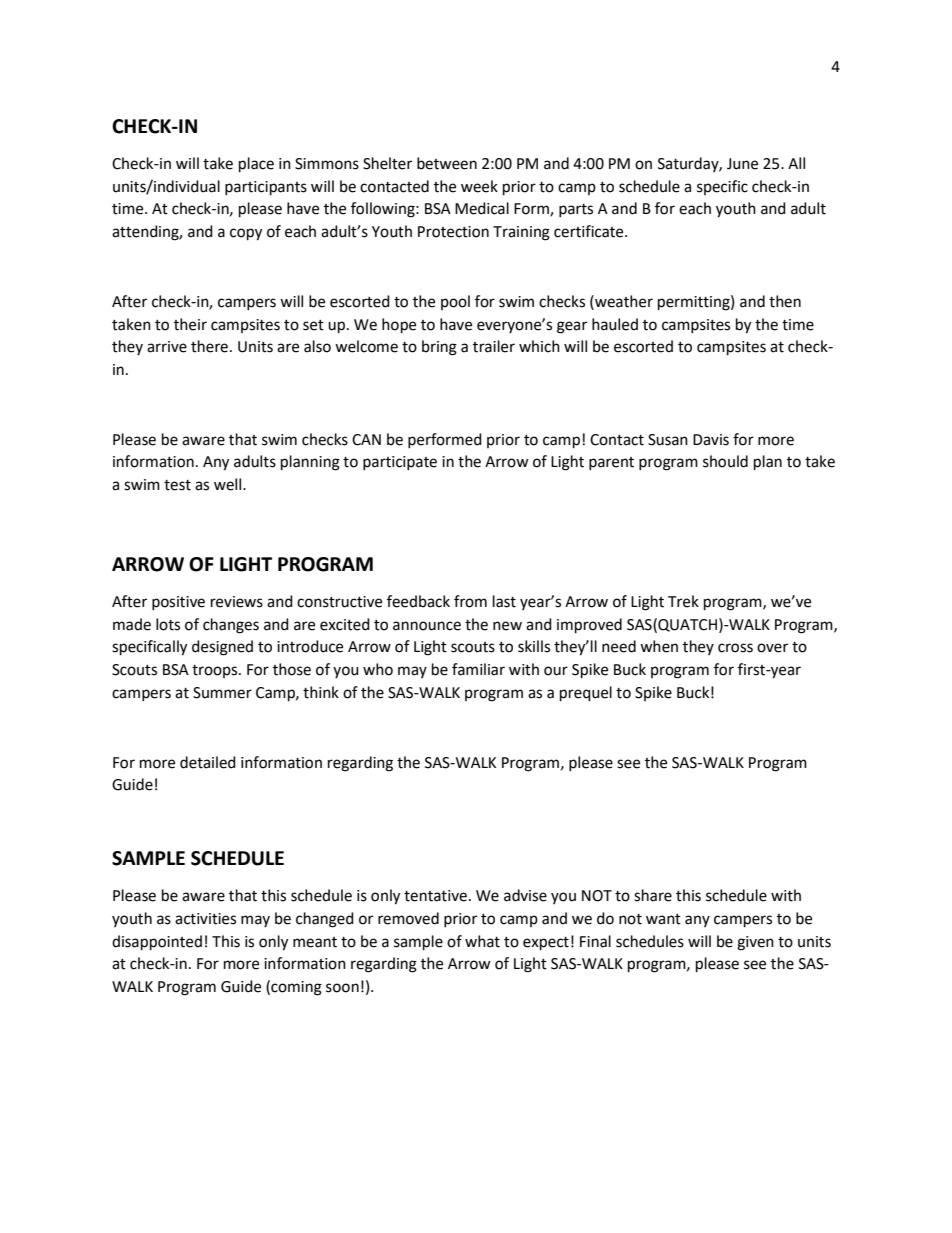 Image resolution: width=952 pixels, height=1233 pixels. I want to click on Davis, so click(711, 440).
